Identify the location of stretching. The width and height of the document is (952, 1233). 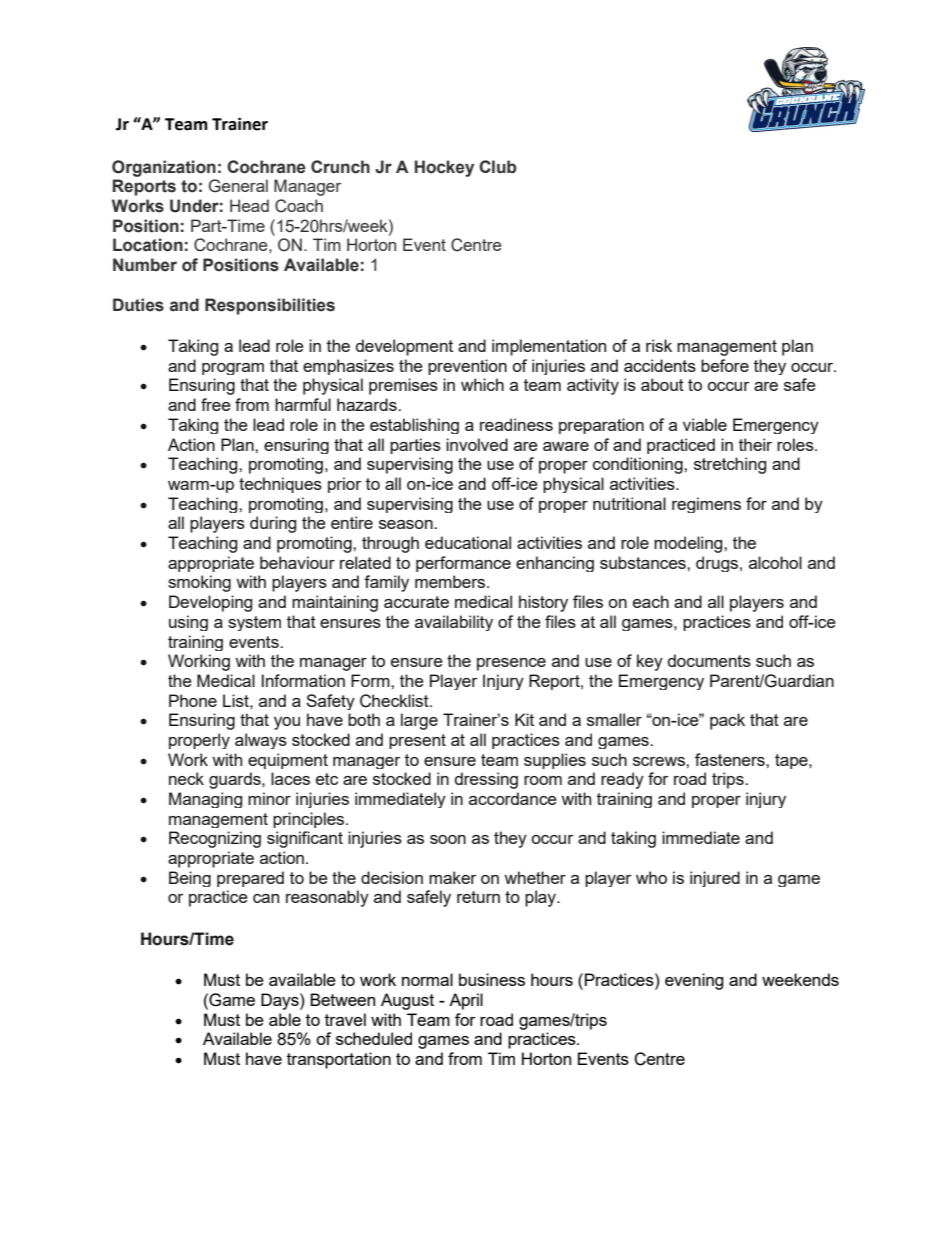
(730, 465).
